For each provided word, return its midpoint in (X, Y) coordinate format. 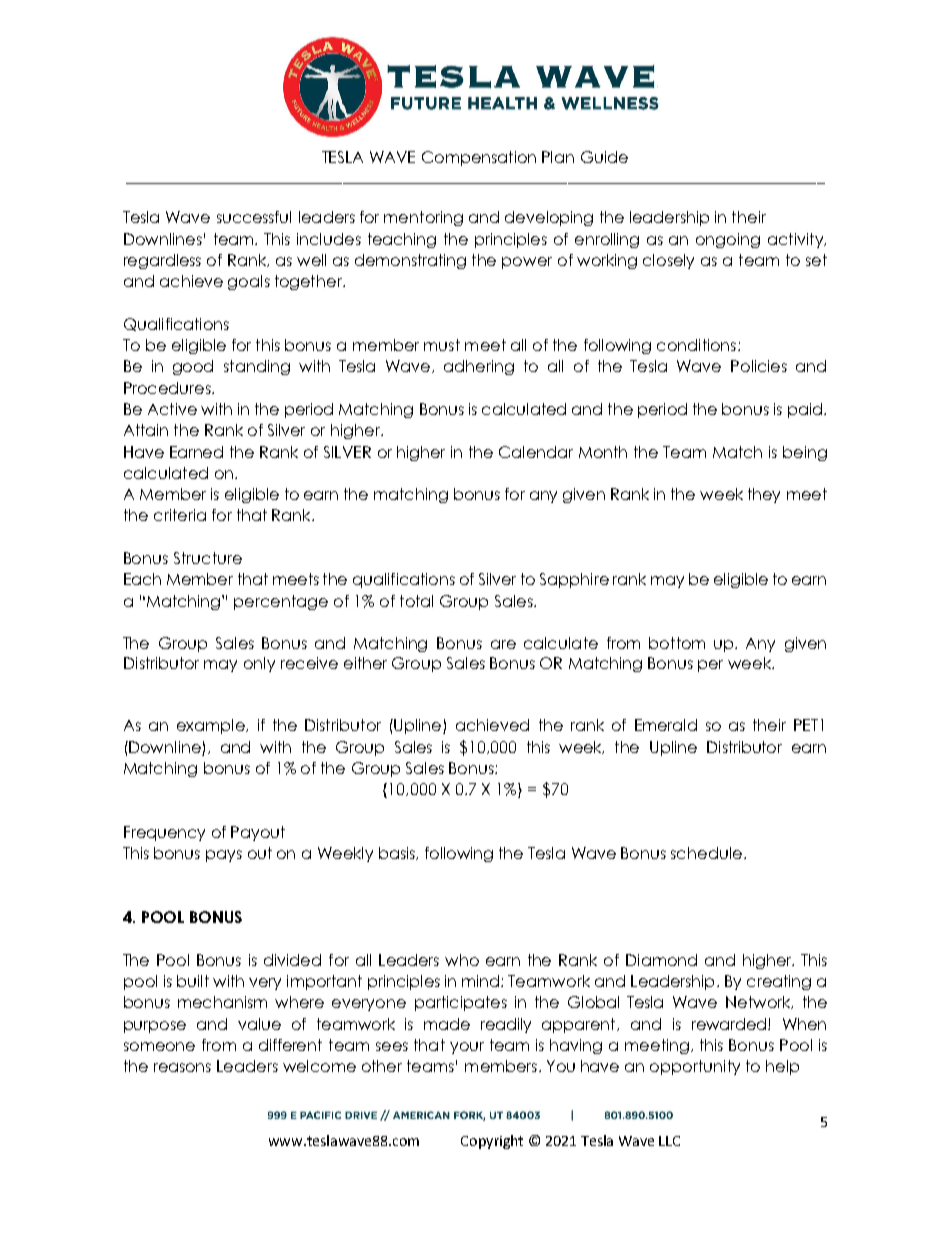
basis (398, 853)
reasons (182, 1067)
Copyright (492, 1142)
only (259, 664)
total (416, 601)
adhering (479, 367)
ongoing (728, 240)
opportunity (695, 1067)
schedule (706, 853)
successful (254, 217)
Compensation (479, 158)
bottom (677, 643)
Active (172, 409)
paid (805, 410)
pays (224, 856)
